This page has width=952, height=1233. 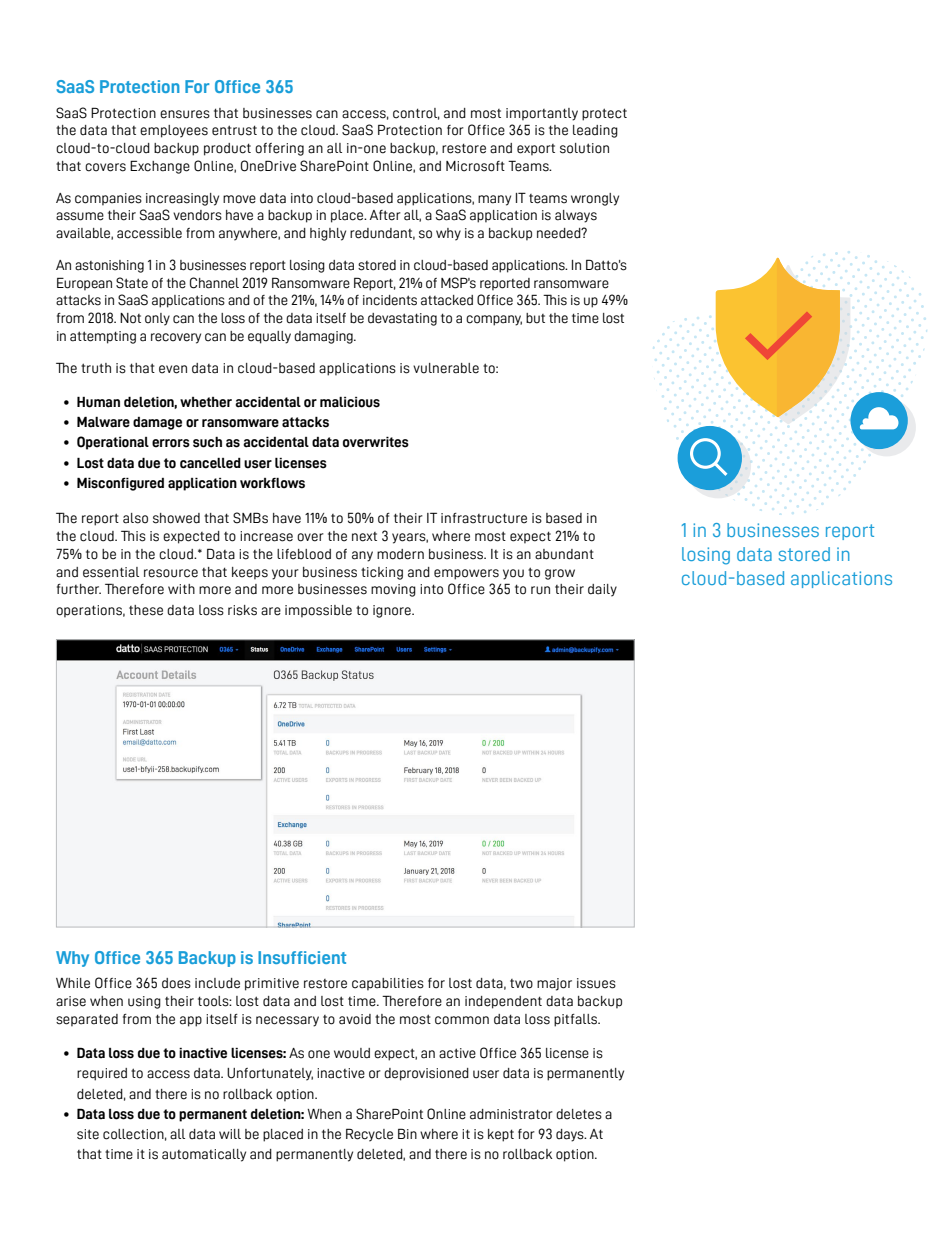 What do you see at coordinates (318, 611) in the page?
I see `impossible` at bounding box center [318, 611].
